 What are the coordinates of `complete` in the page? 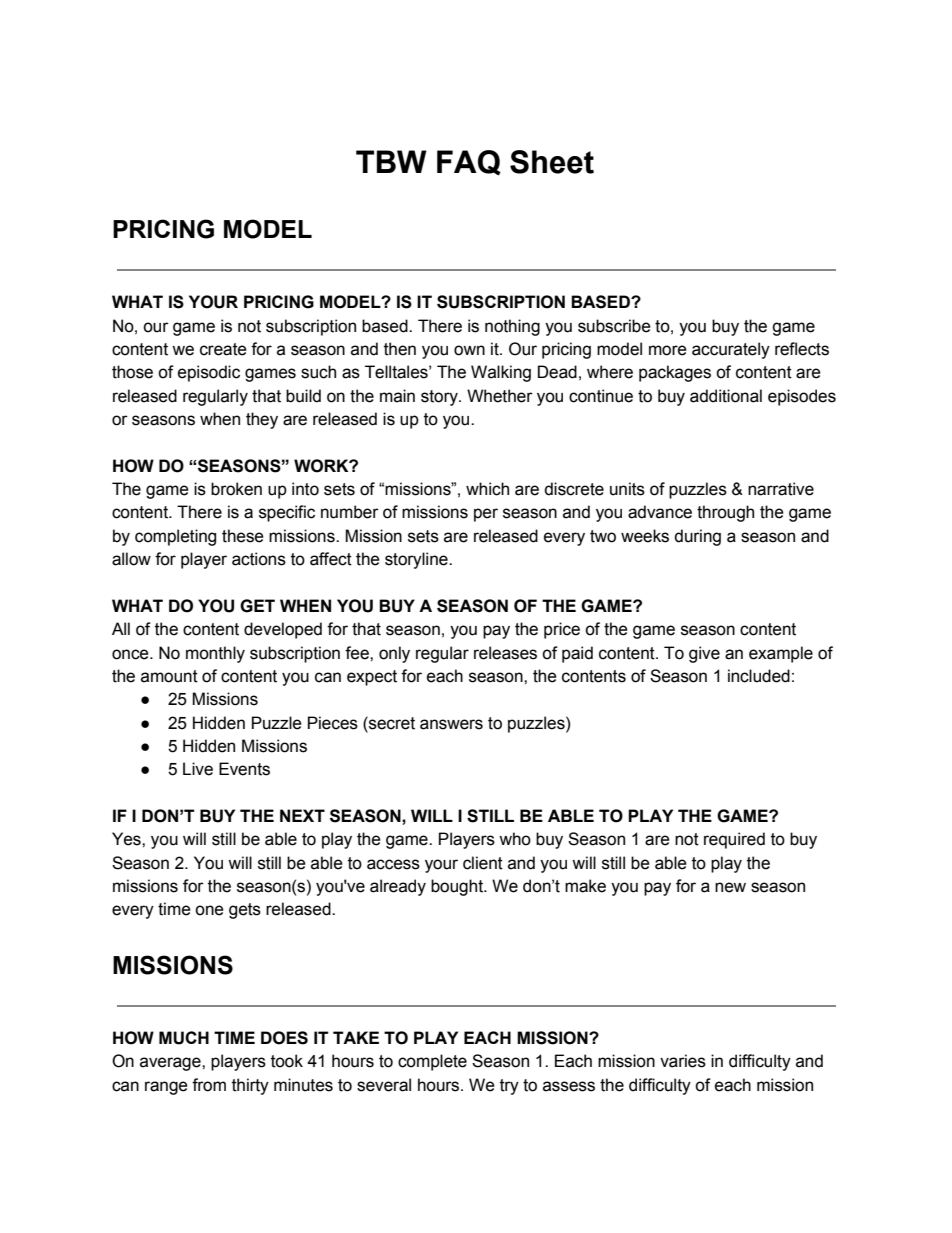 It's located at (432, 1062).
